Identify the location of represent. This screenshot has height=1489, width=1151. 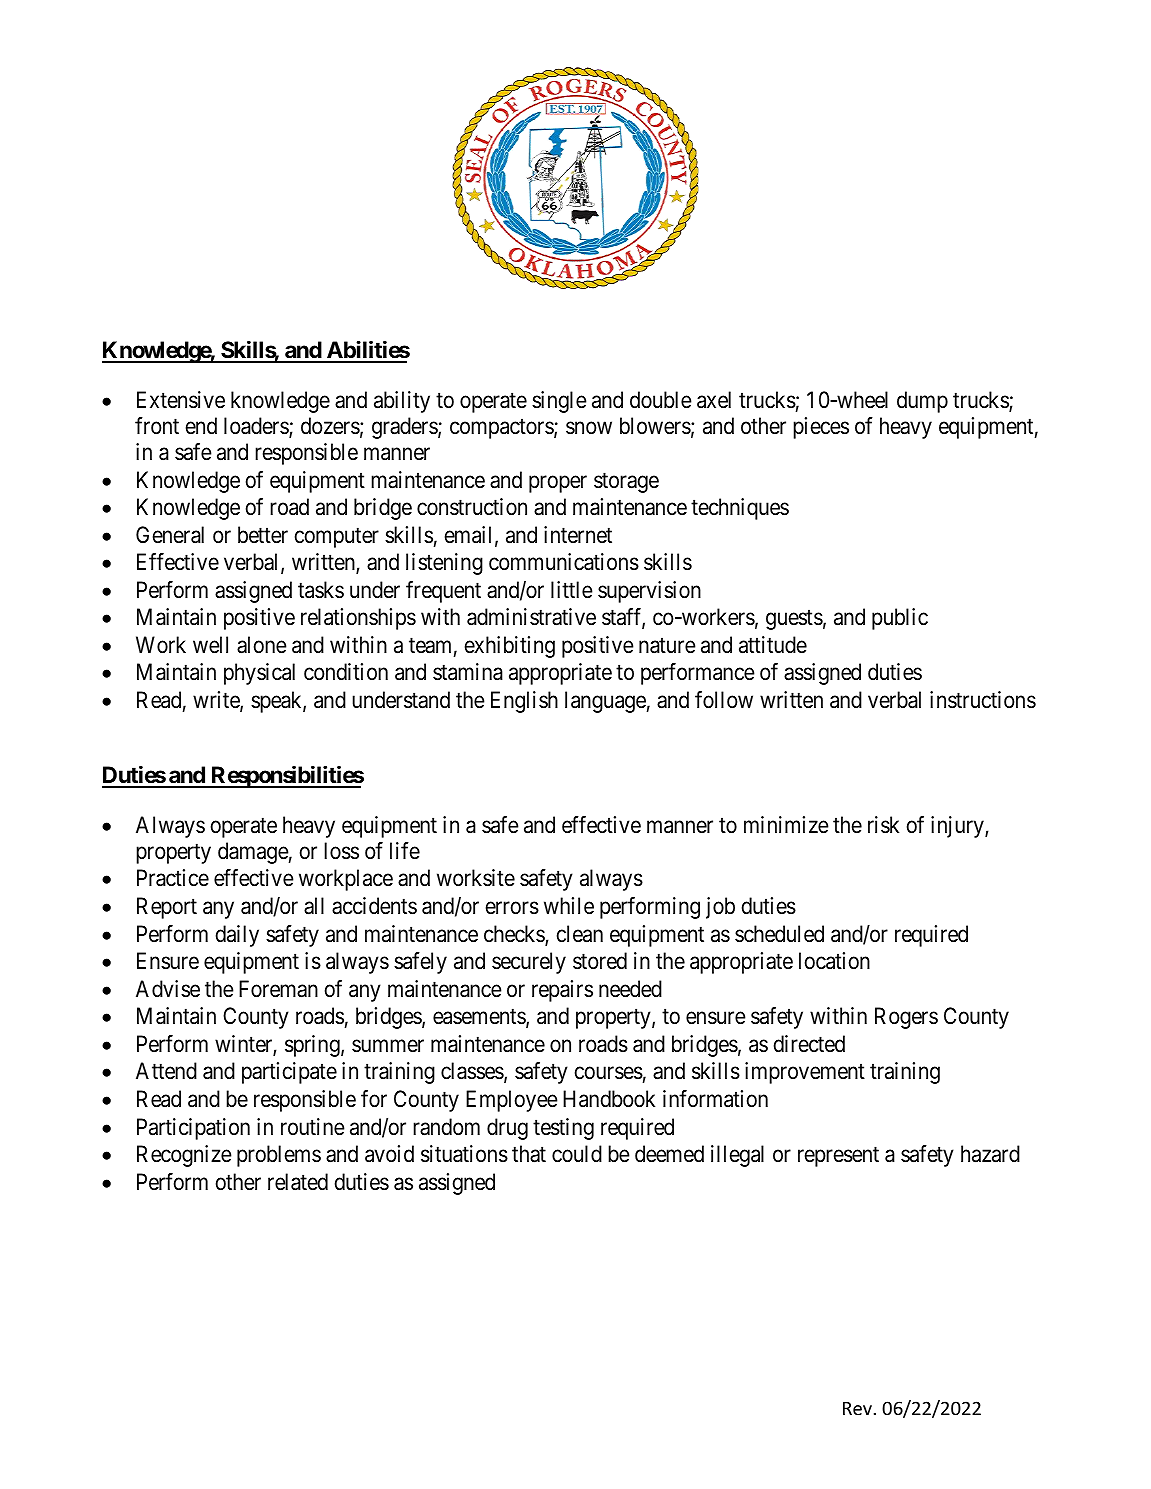
(838, 1157).
